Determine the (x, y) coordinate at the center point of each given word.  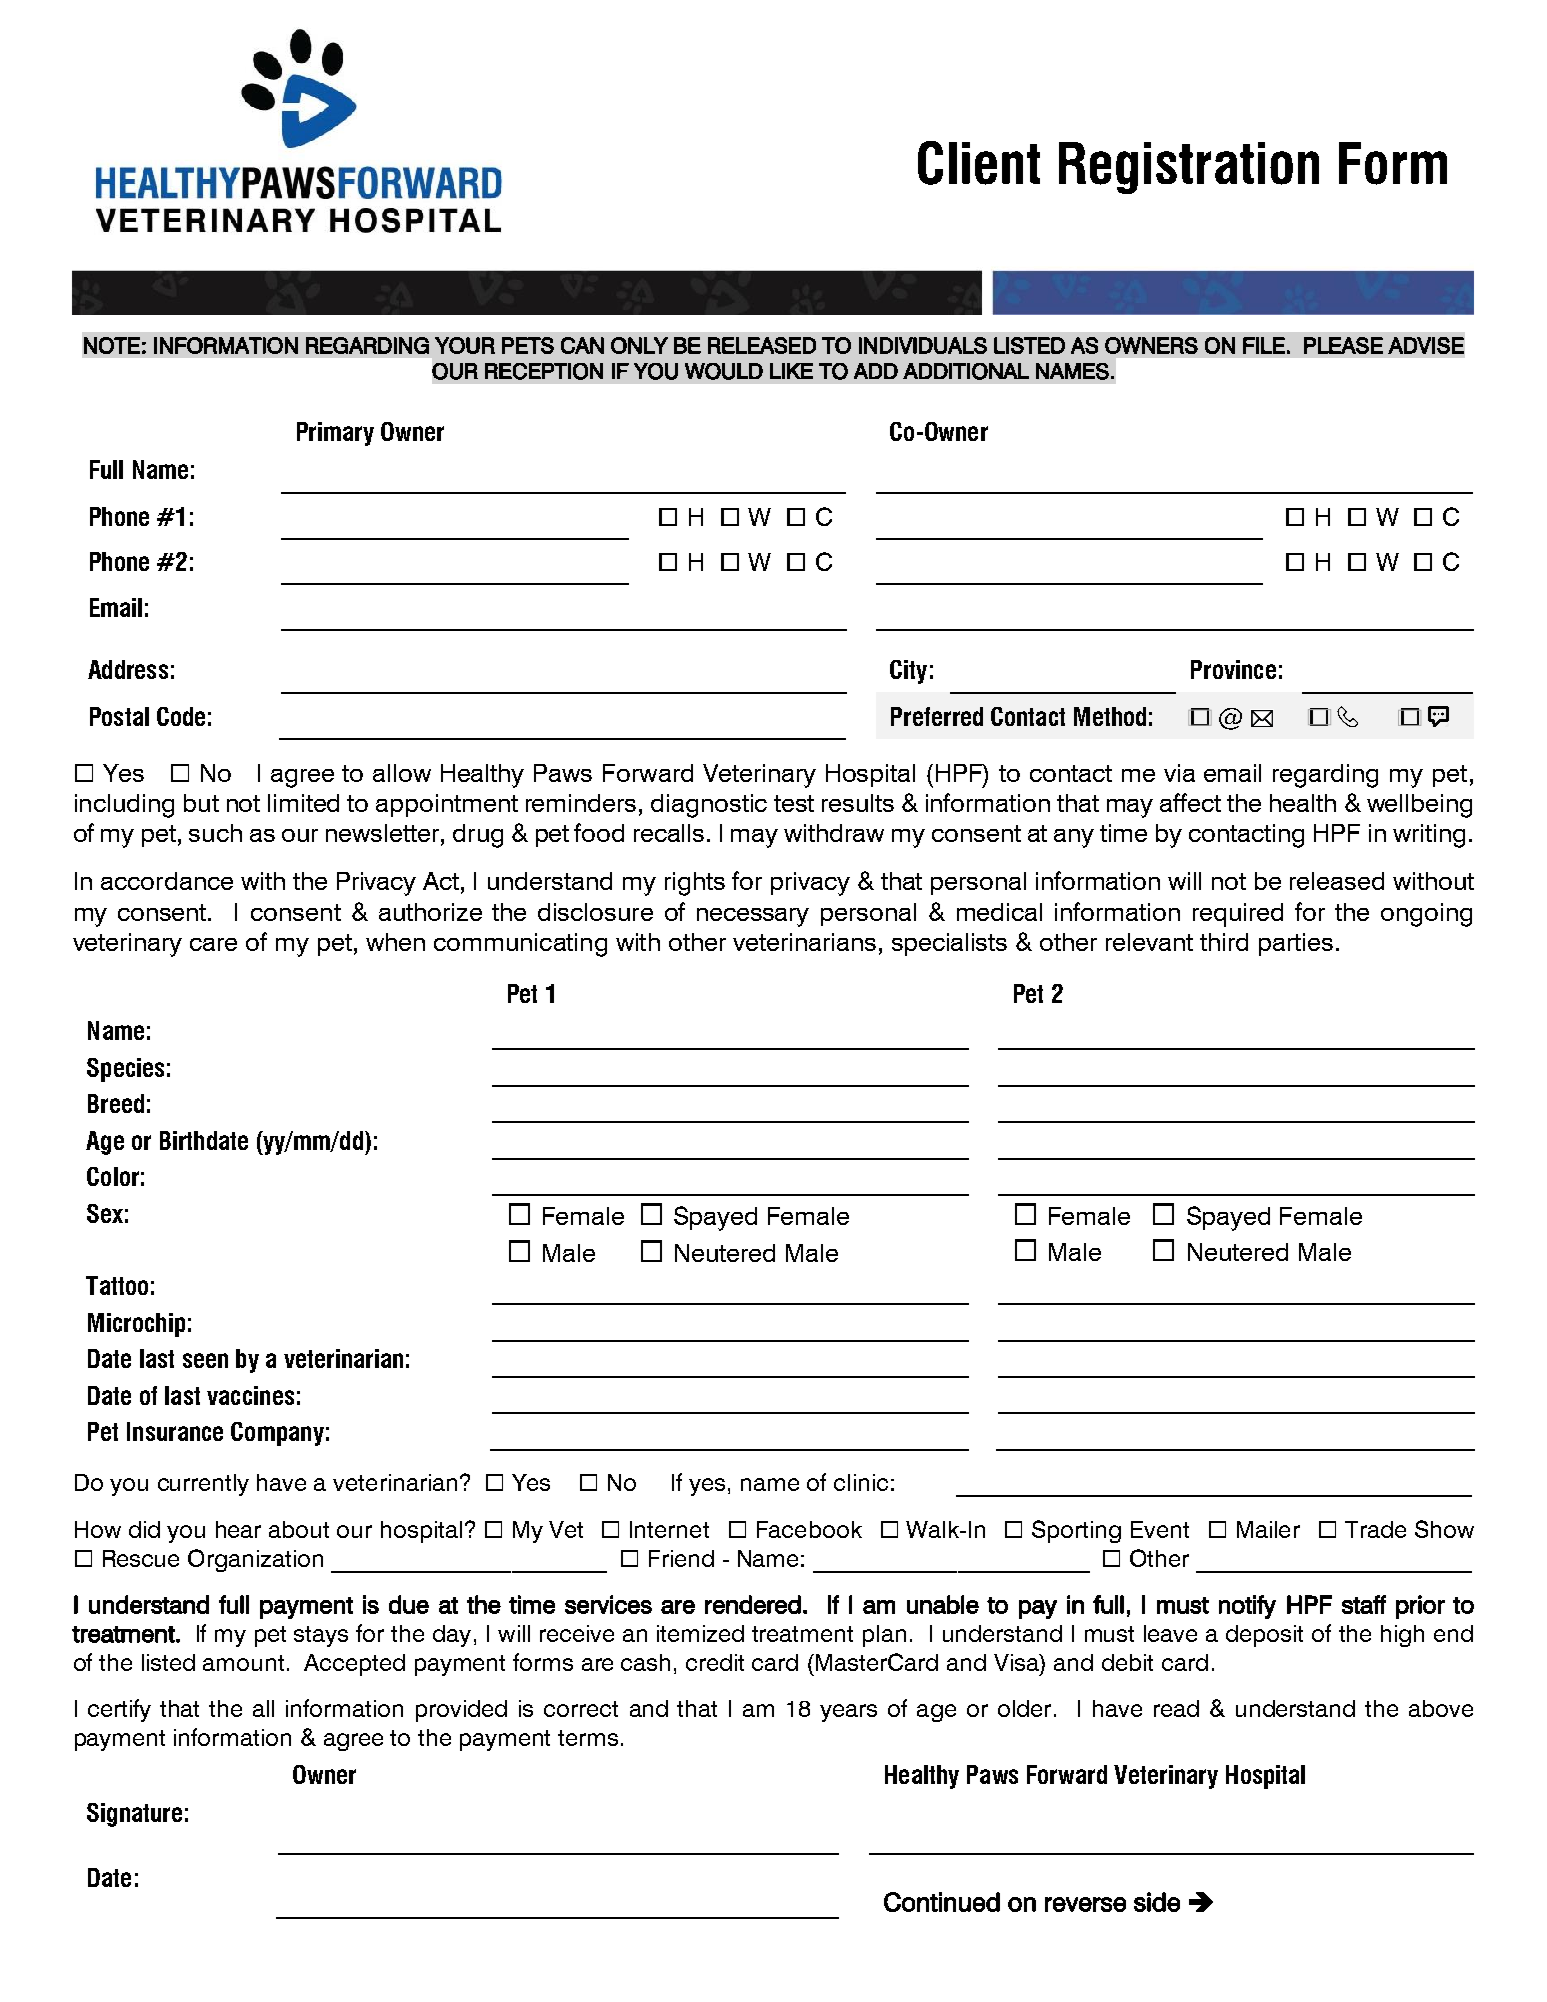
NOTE (112, 345)
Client (979, 163)
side (1157, 1902)
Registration (1189, 168)
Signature (134, 1815)
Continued (942, 1902)
